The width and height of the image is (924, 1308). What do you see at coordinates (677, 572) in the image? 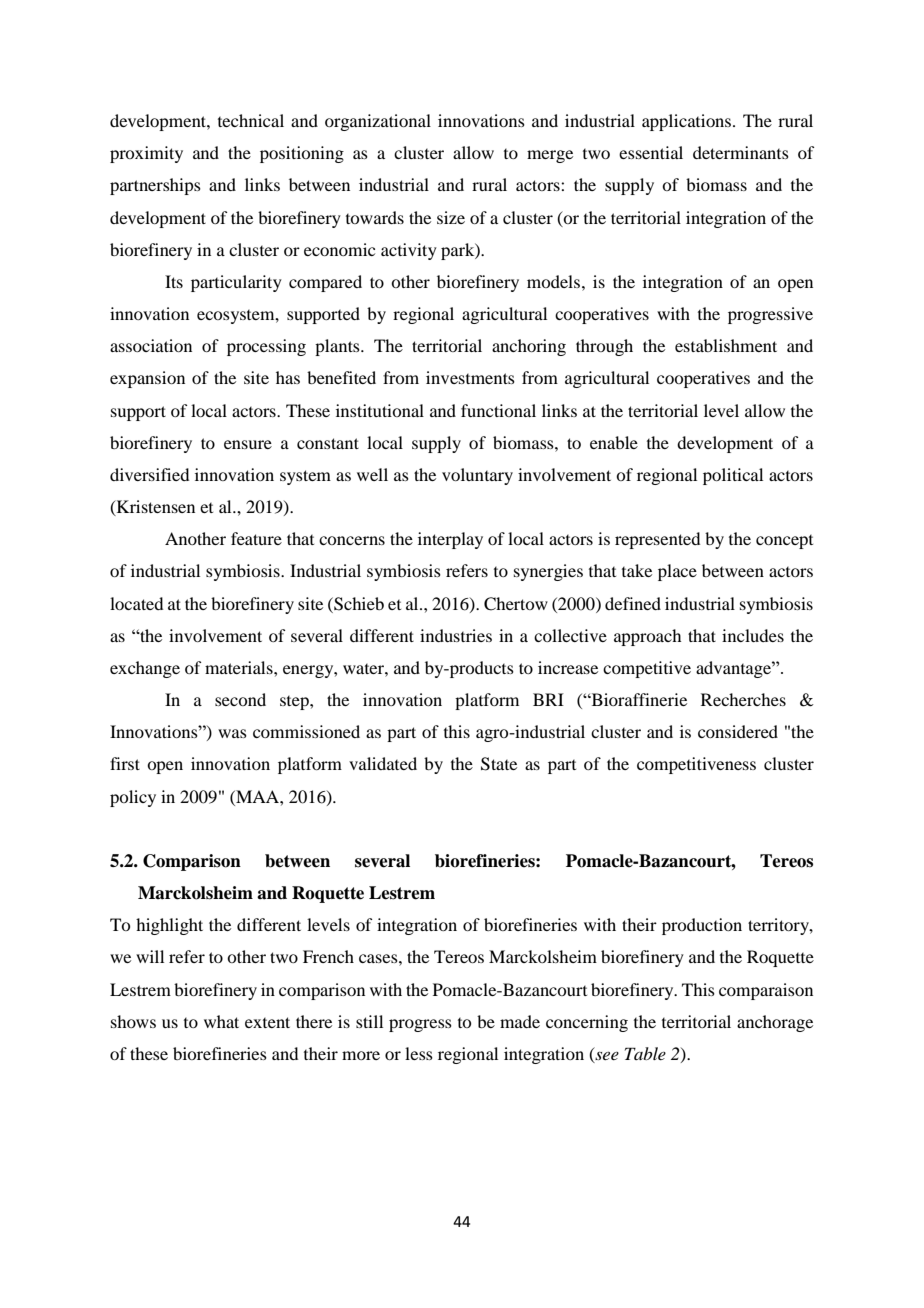
I see `place` at bounding box center [677, 572].
